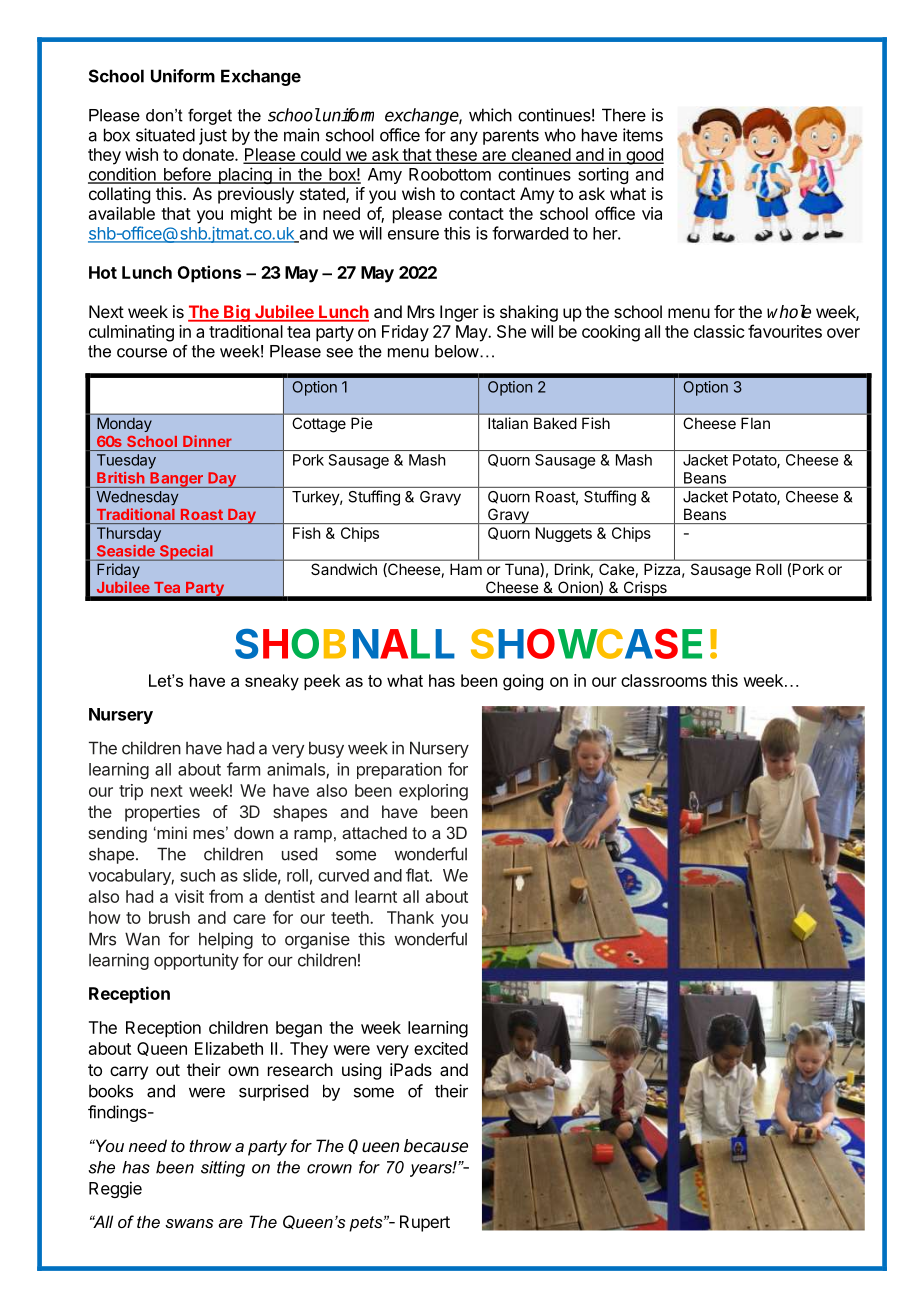  I want to click on excited, so click(441, 1048).
